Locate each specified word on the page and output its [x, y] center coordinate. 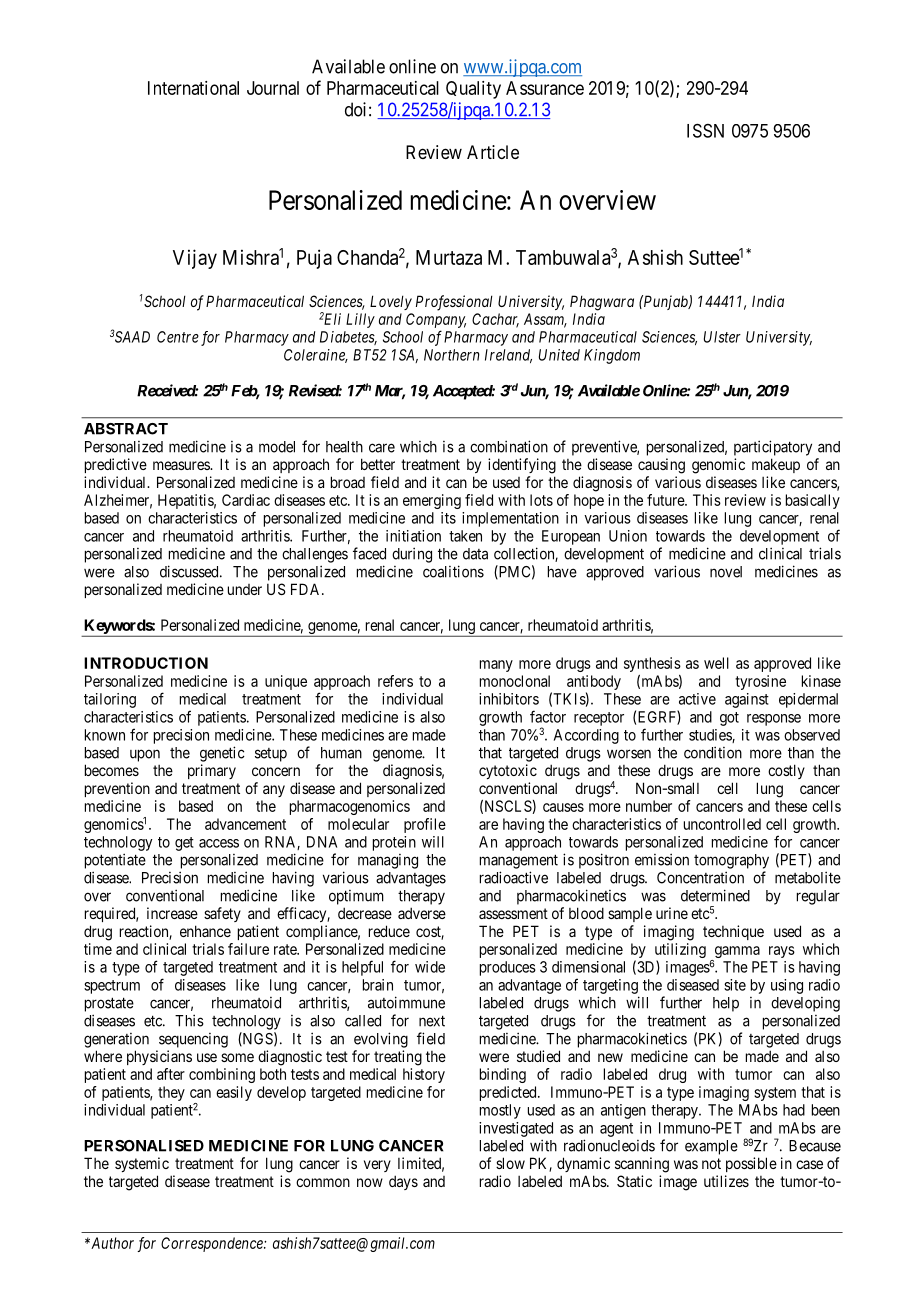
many [496, 666]
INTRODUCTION [146, 663]
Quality [473, 90]
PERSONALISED [144, 1146]
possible [751, 1164]
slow [510, 1163]
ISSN [705, 130]
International [193, 88]
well [716, 663]
